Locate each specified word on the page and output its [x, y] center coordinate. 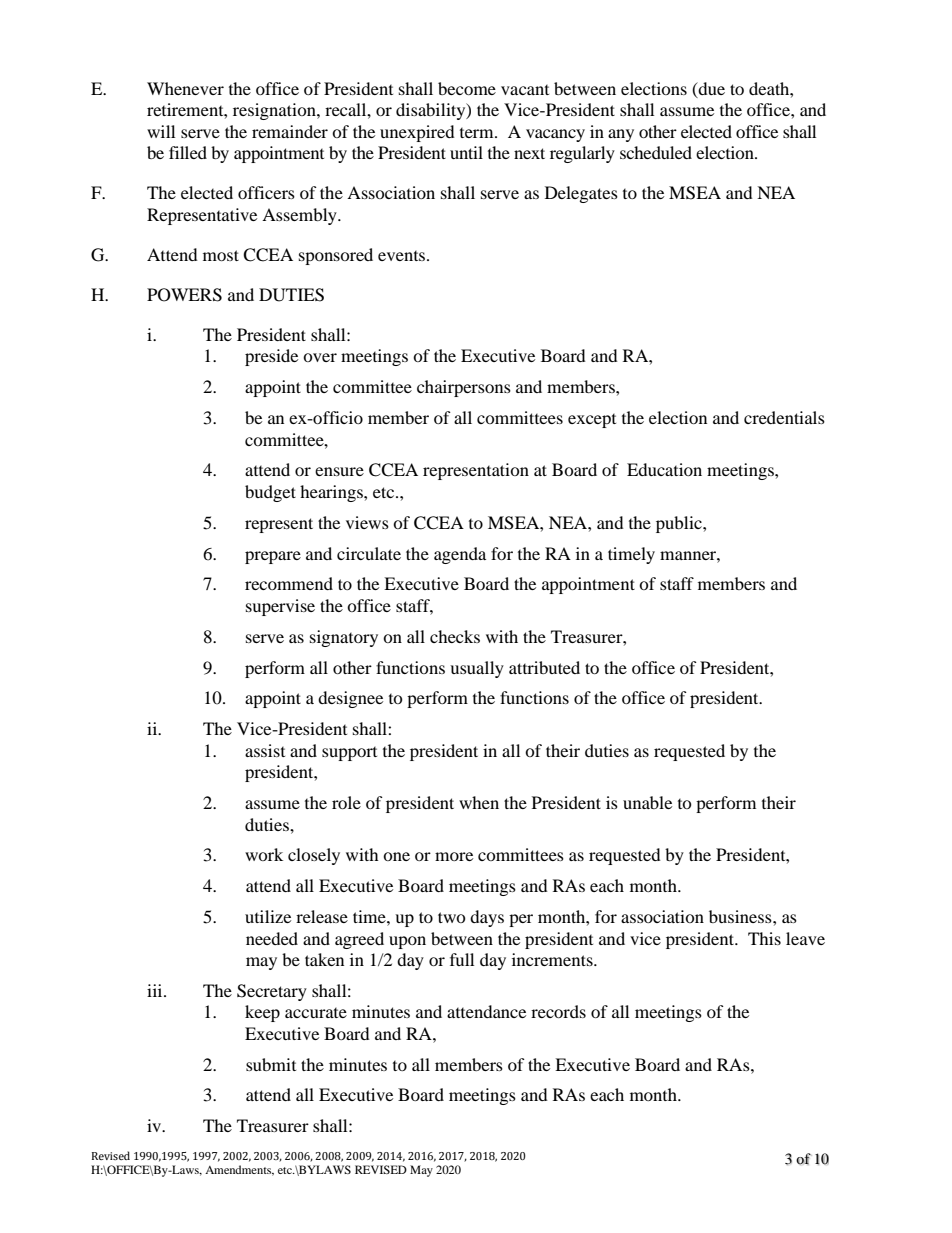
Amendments [239, 1170]
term [478, 133]
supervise [280, 607]
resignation [275, 111]
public [680, 524]
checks [455, 636]
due [710, 89]
